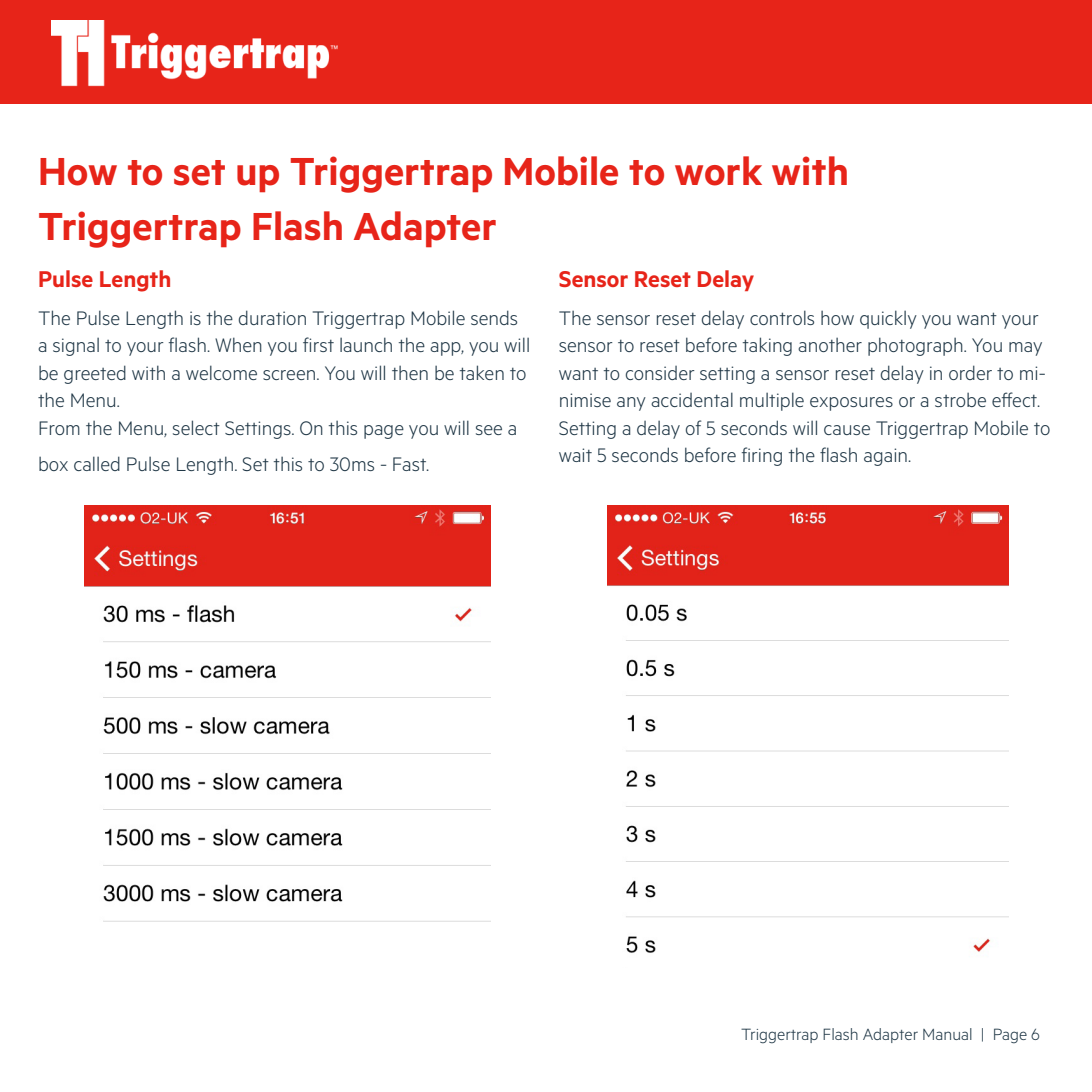 This screenshot has height=1092, width=1092. Describe the element at coordinates (947, 1034) in the screenshot. I see `Manual` at that location.
